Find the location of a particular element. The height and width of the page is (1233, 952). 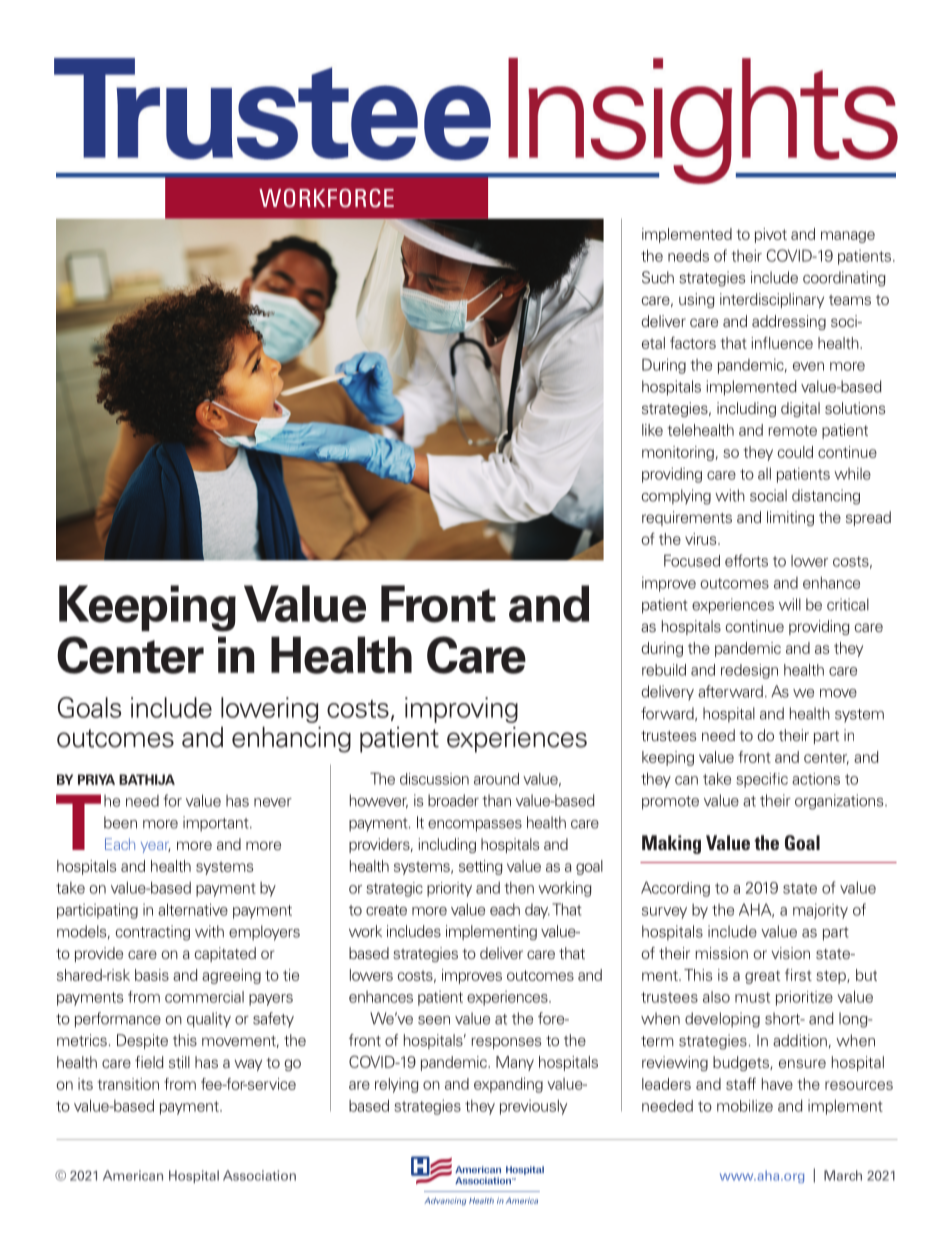

Such is located at coordinates (658, 277).
